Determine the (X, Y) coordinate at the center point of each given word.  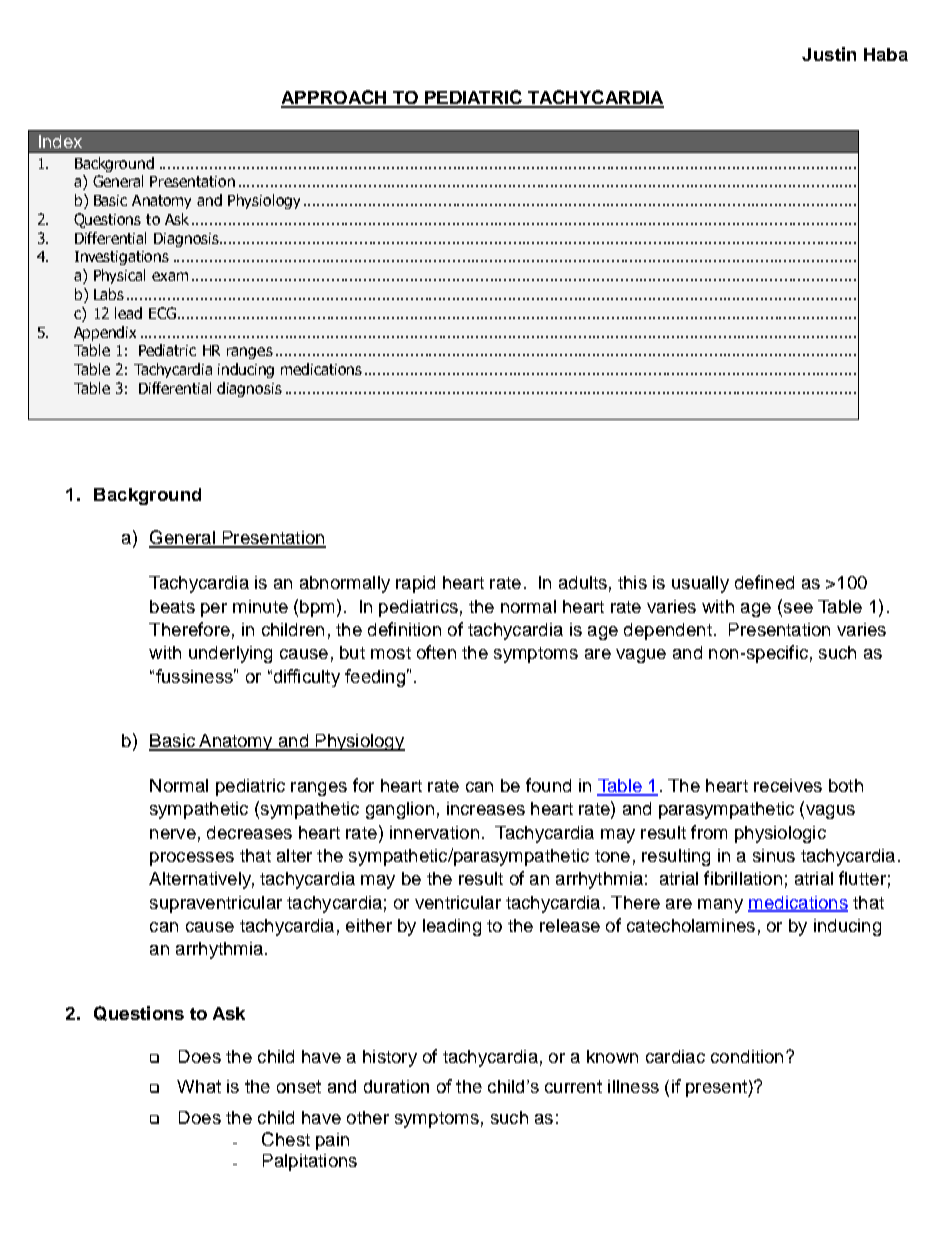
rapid (415, 584)
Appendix (105, 333)
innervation (434, 832)
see (797, 606)
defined (764, 582)
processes (192, 859)
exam (170, 276)
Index (60, 141)
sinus (774, 855)
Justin (829, 54)
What (199, 1086)
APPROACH (335, 98)
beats (172, 606)
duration (396, 1086)
